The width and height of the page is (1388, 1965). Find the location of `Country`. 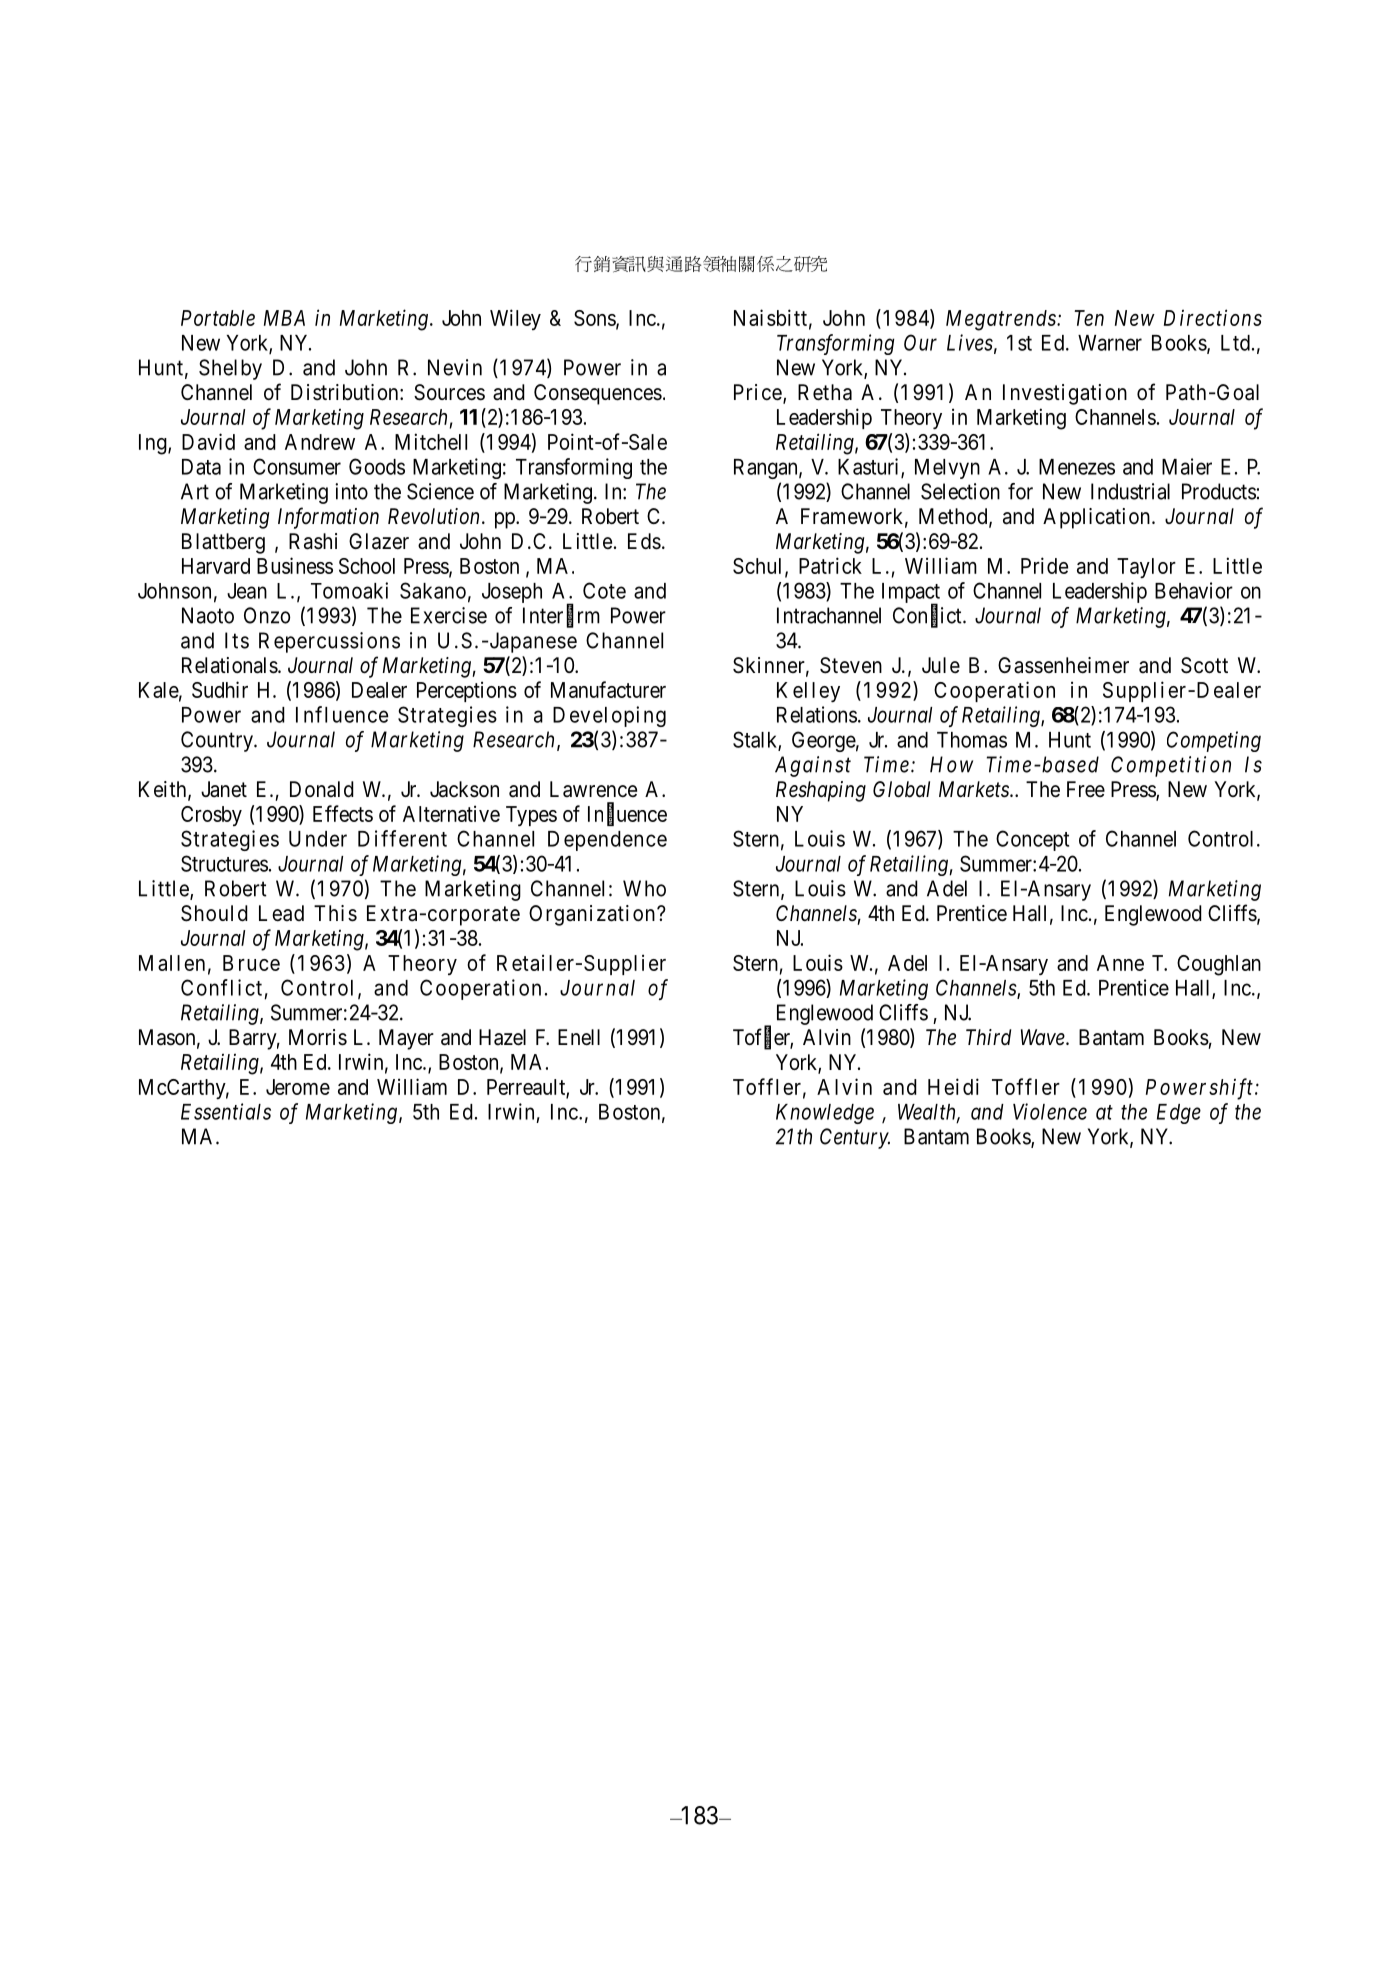

Country is located at coordinates (218, 741).
